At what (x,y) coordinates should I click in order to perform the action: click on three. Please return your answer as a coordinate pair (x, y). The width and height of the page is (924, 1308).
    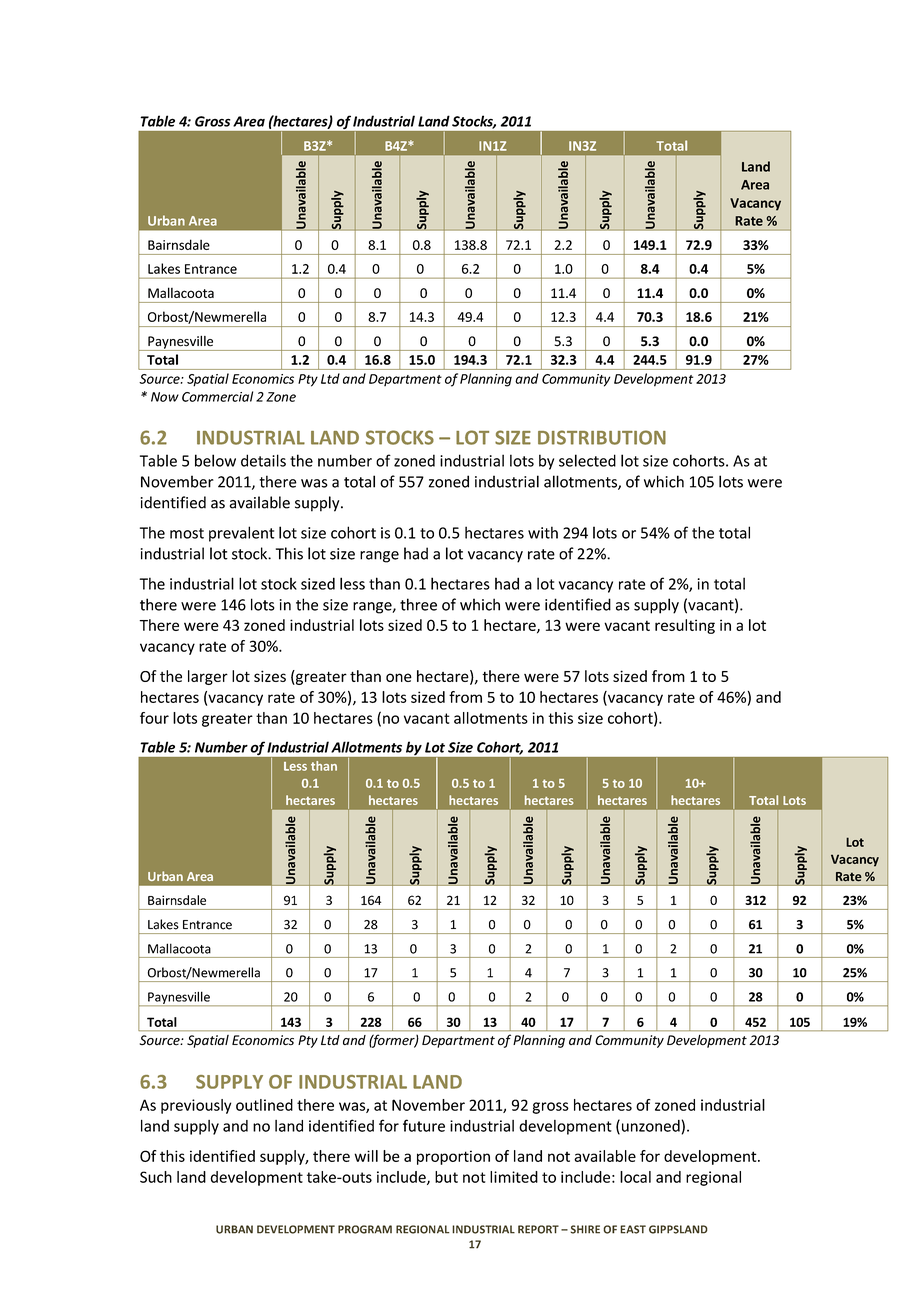
    Looking at the image, I should click on (418, 604).
